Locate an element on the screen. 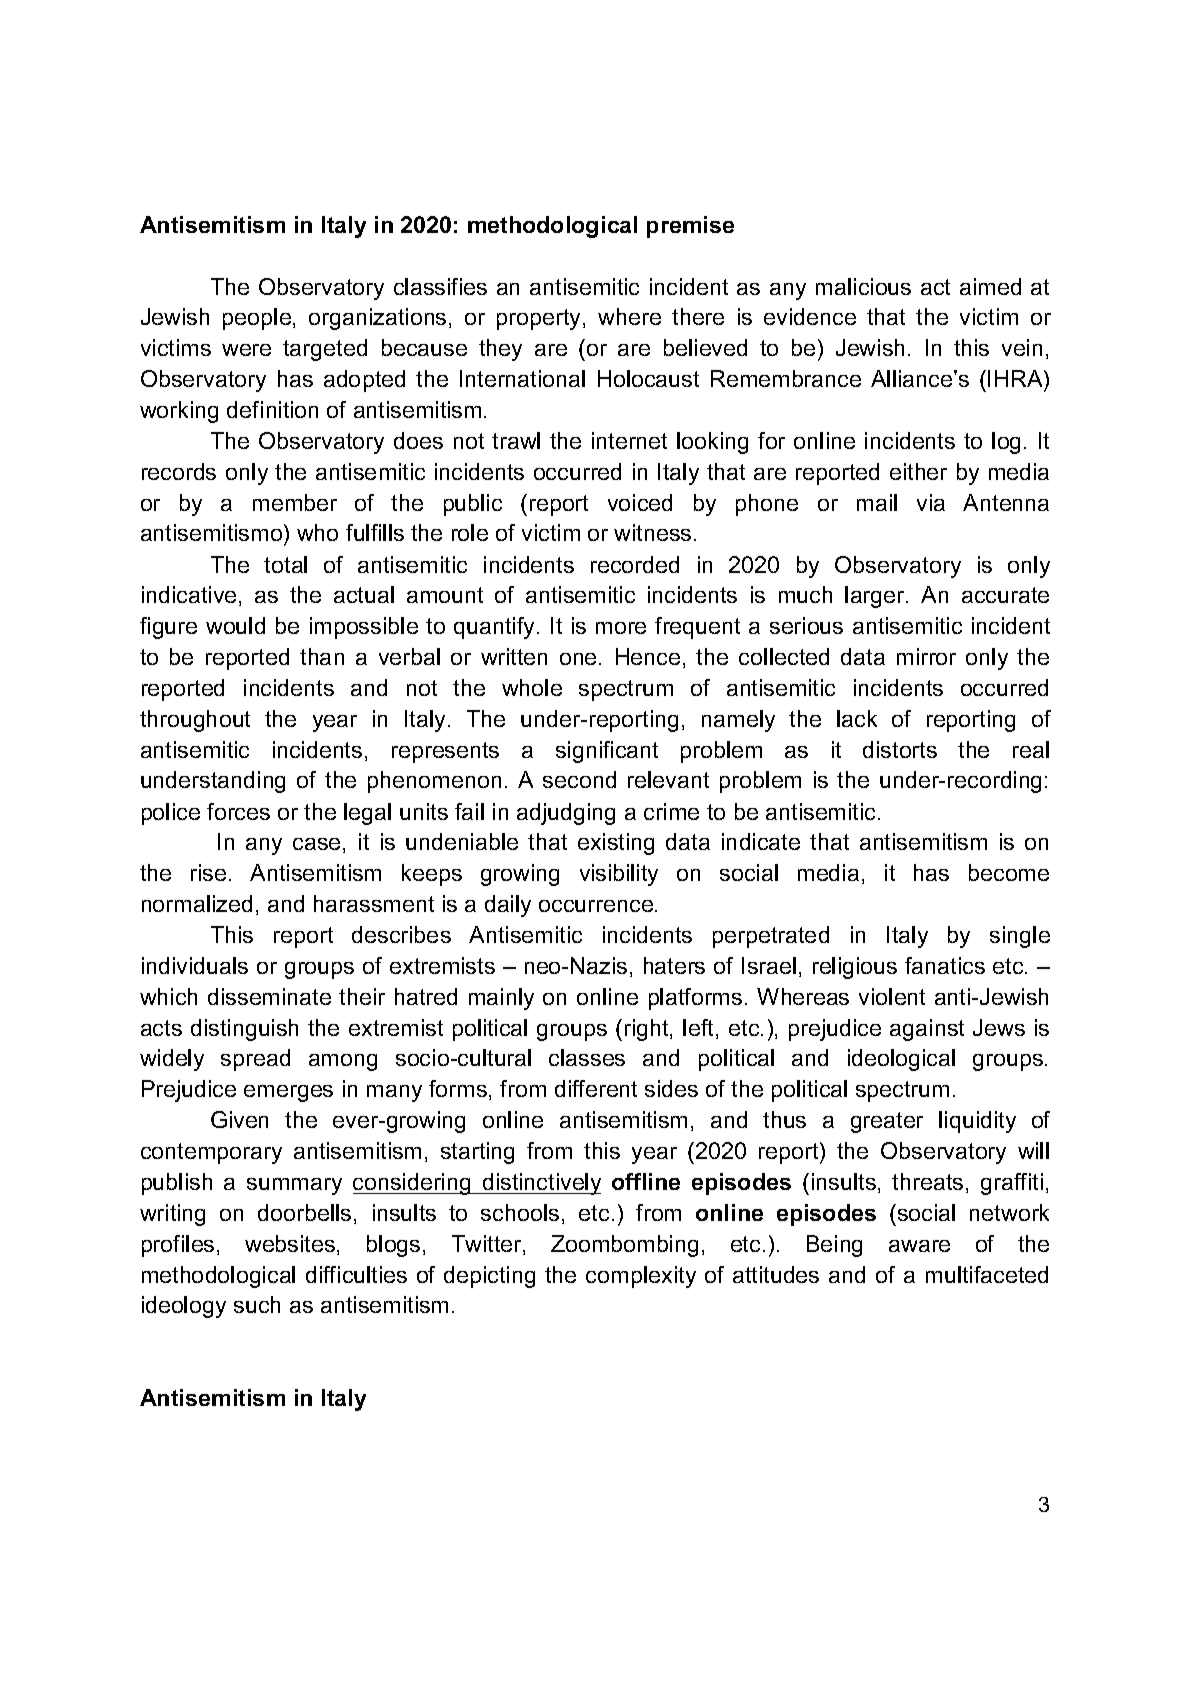  forces is located at coordinates (238, 811).
